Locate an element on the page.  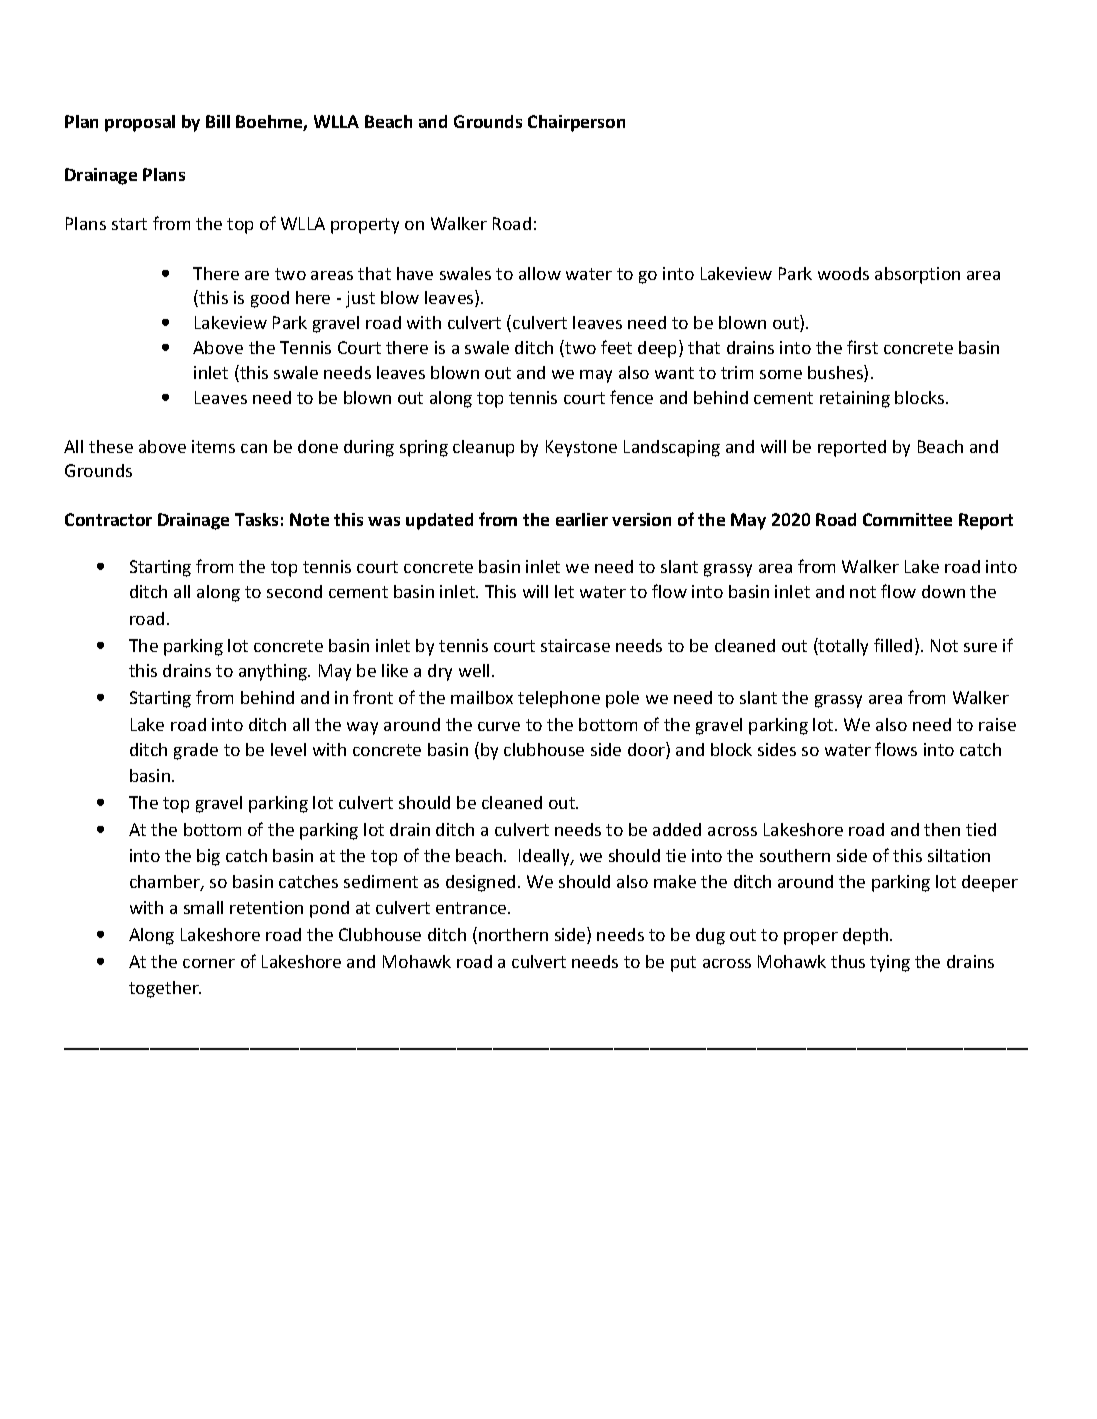
feet is located at coordinates (616, 347).
